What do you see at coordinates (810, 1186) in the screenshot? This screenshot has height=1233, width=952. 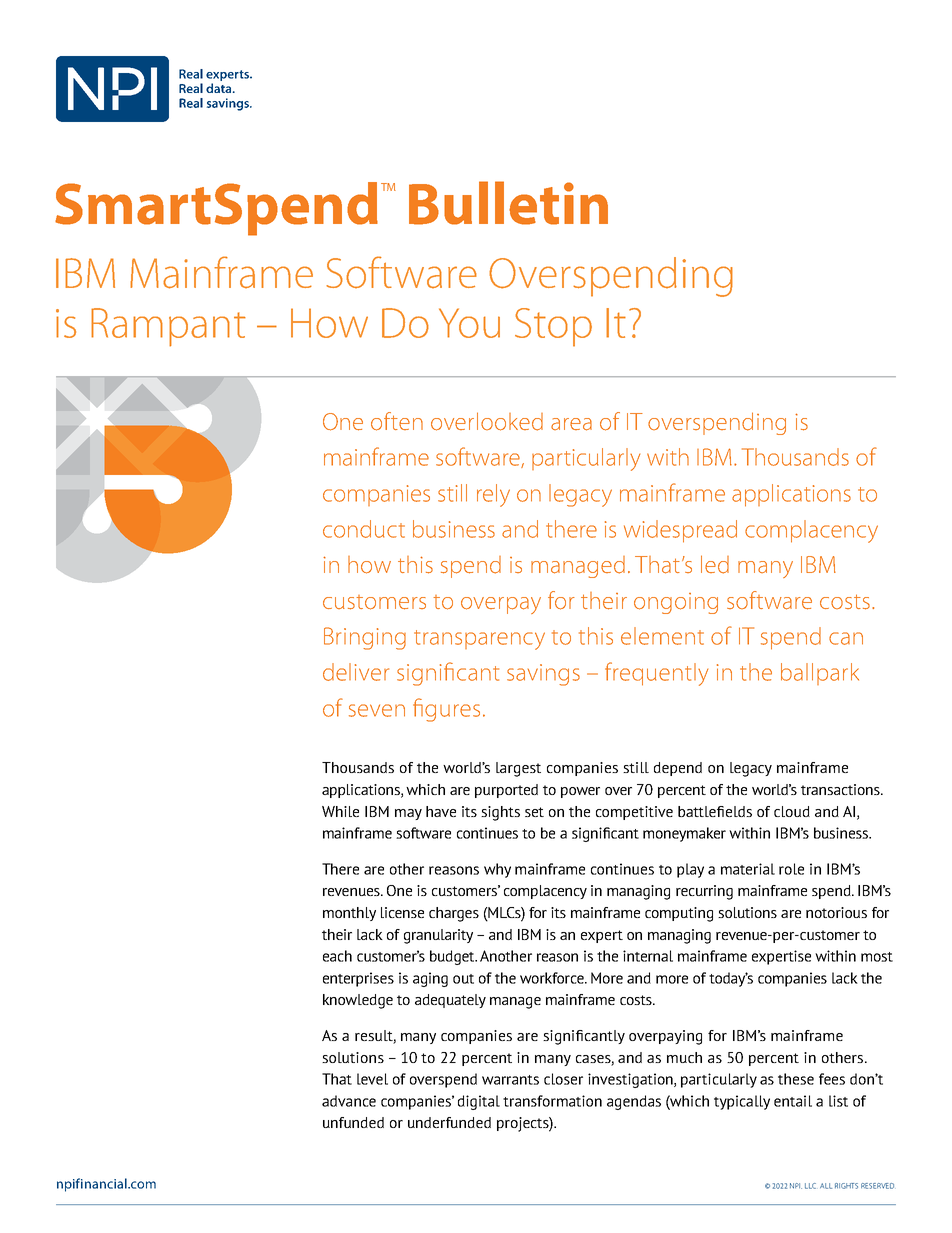 I see `llc` at bounding box center [810, 1186].
